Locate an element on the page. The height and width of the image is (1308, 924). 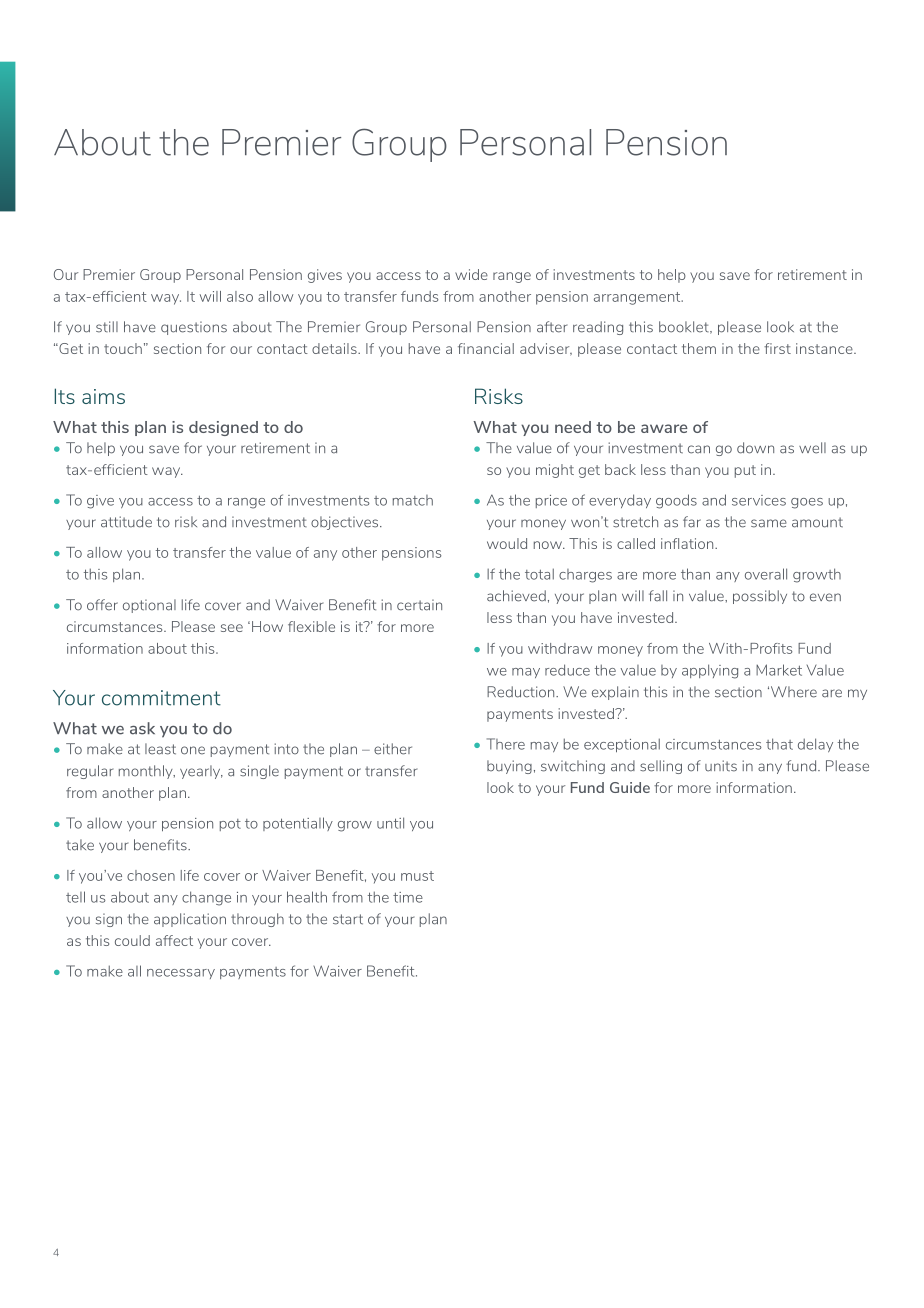
There is located at coordinates (506, 744).
